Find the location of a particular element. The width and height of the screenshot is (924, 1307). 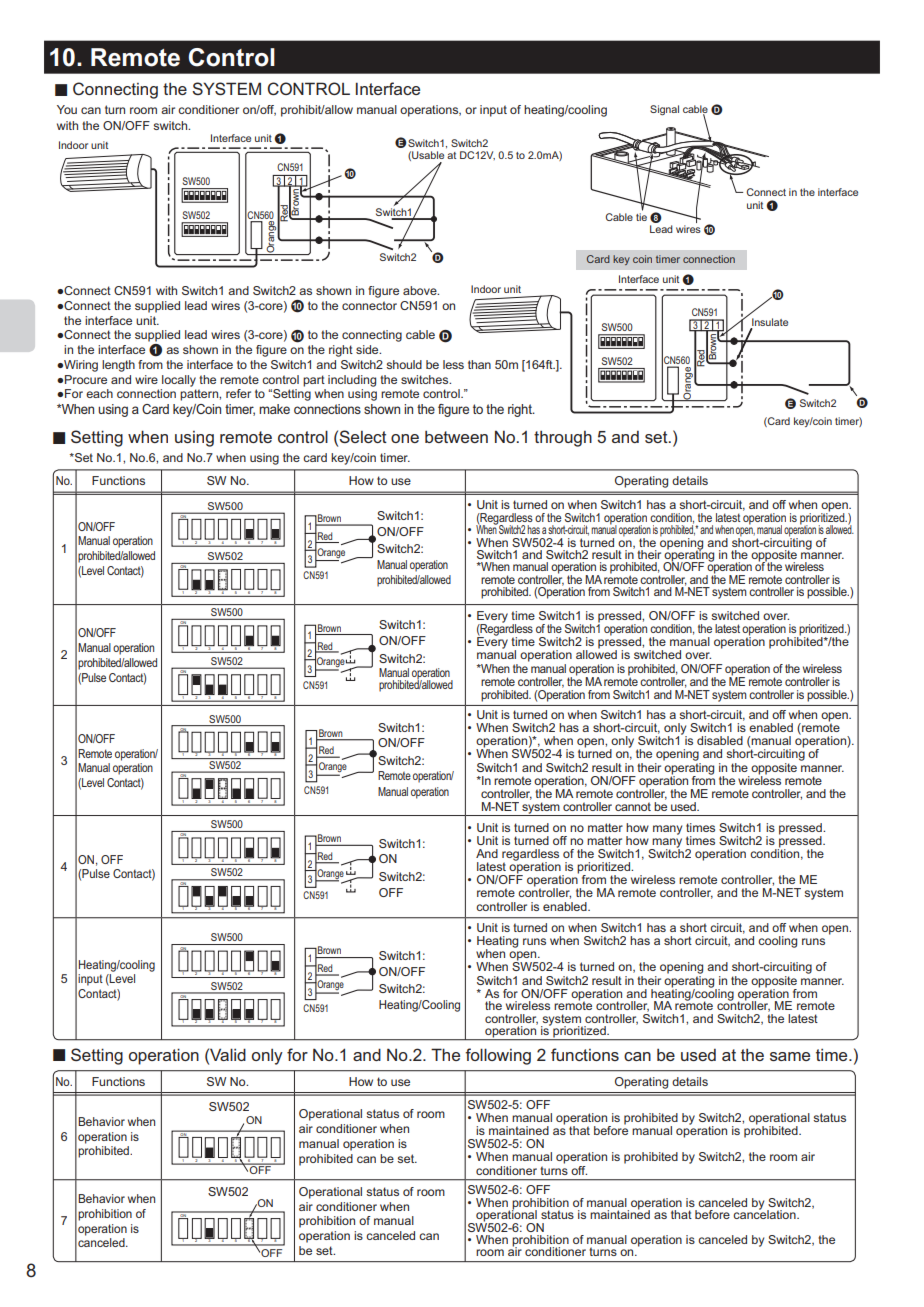

disabled is located at coordinates (720, 740).
